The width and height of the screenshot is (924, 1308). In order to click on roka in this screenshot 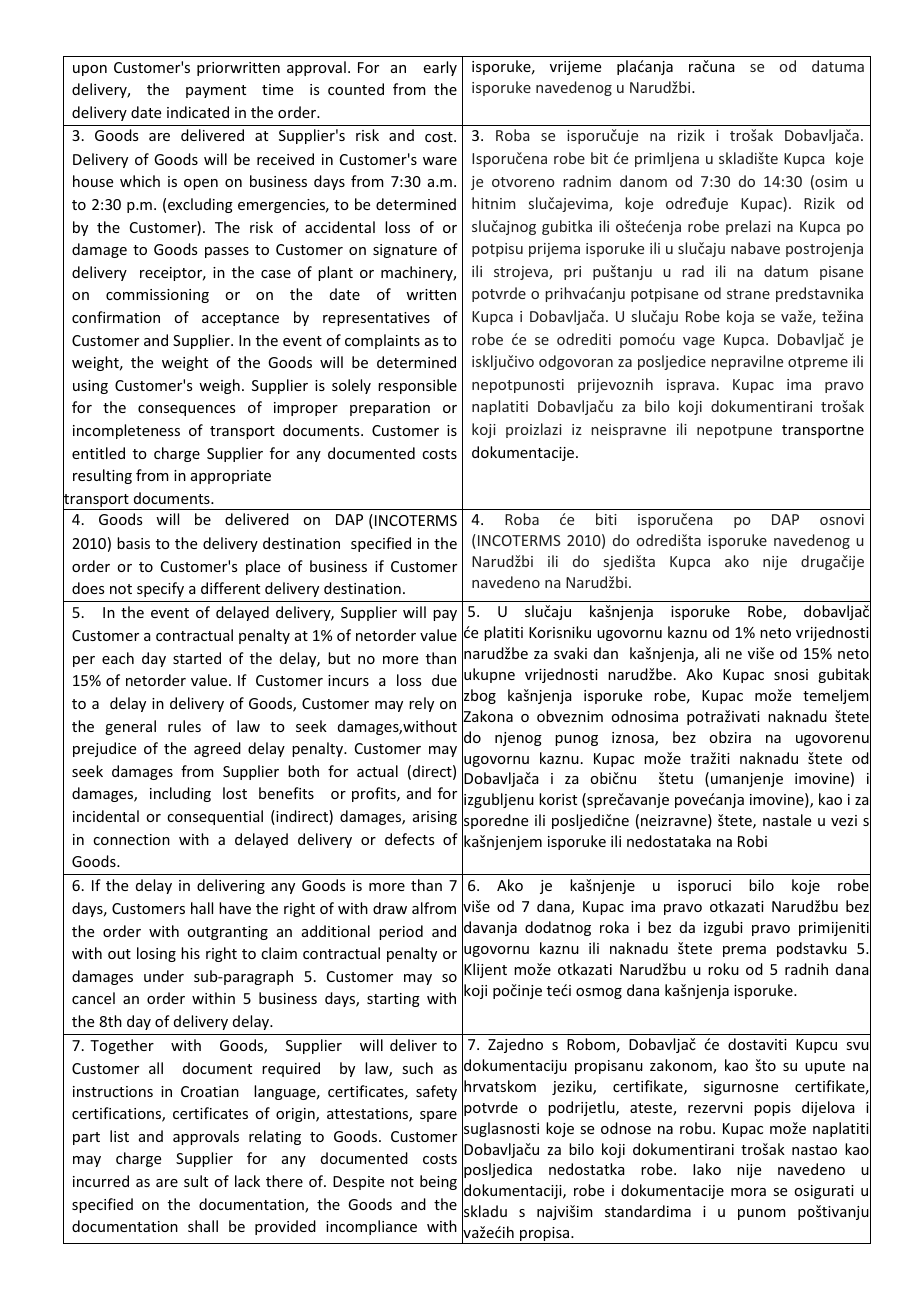, I will do `click(614, 927)`.
